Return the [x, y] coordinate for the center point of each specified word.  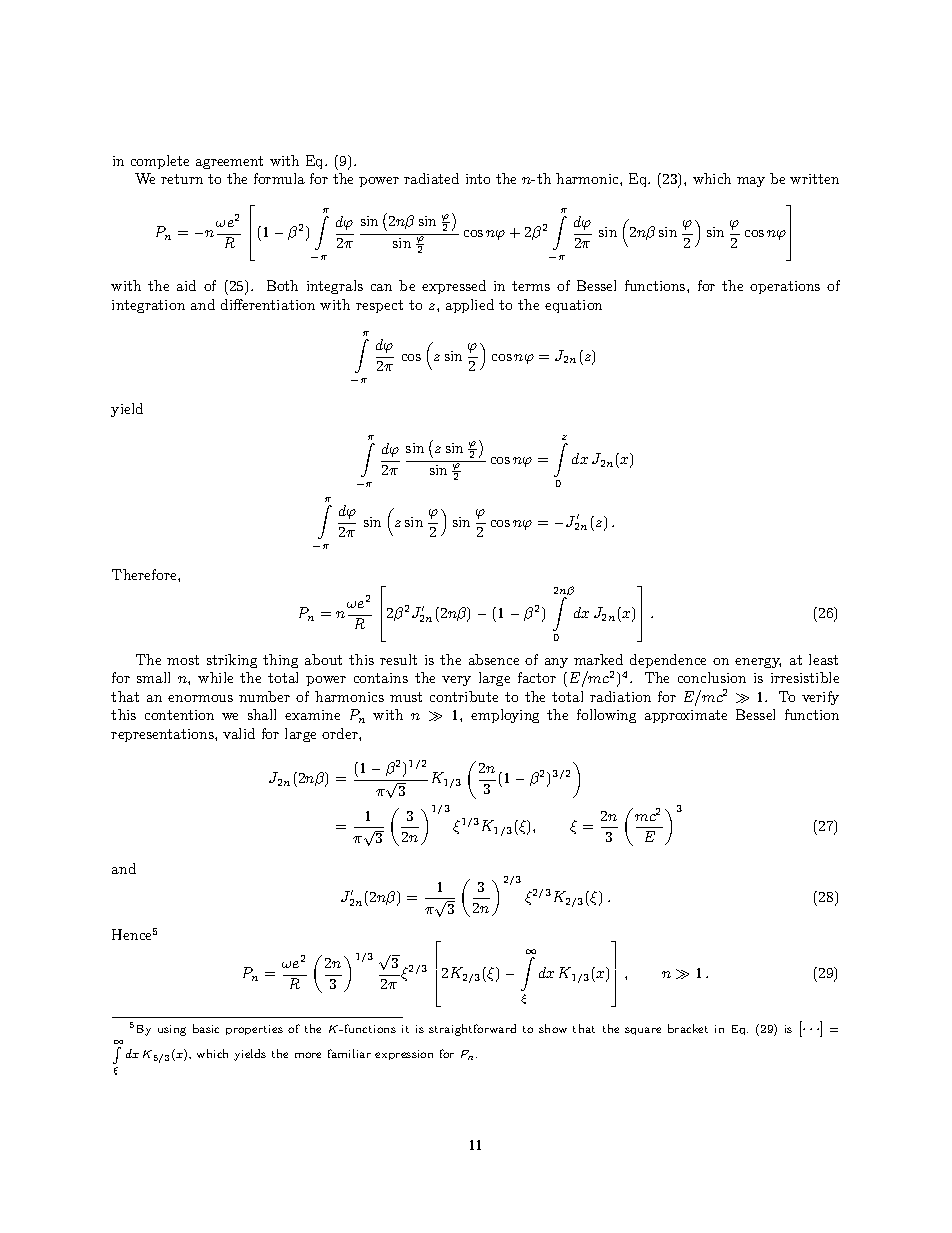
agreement [229, 162]
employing [505, 716]
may [751, 182]
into [478, 179]
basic [206, 1028]
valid [239, 733]
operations [785, 287]
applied [470, 306]
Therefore [145, 574]
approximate [686, 716]
